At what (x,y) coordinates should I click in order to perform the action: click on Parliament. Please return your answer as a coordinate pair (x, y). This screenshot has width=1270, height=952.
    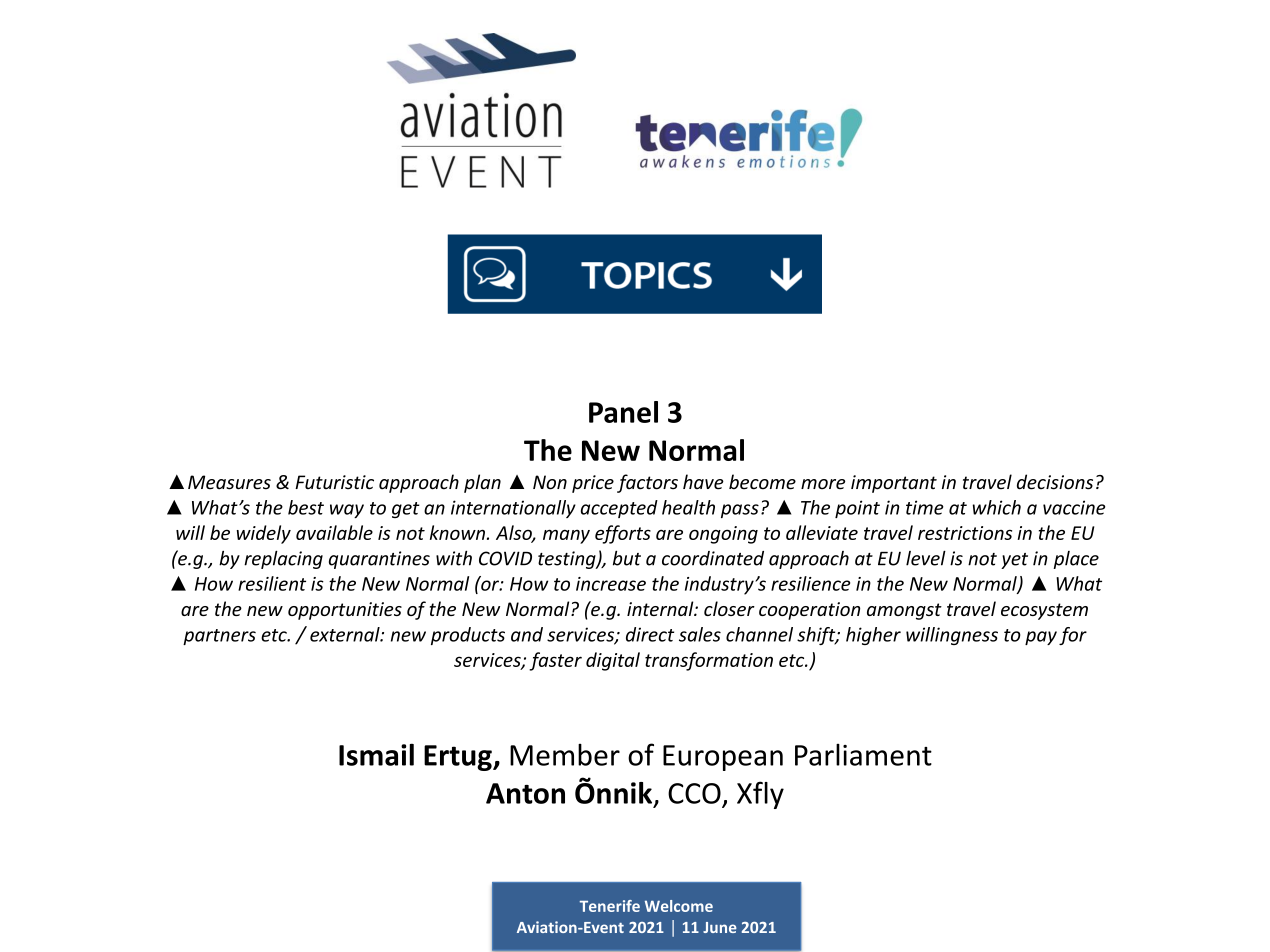
    Looking at the image, I should click on (863, 755).
